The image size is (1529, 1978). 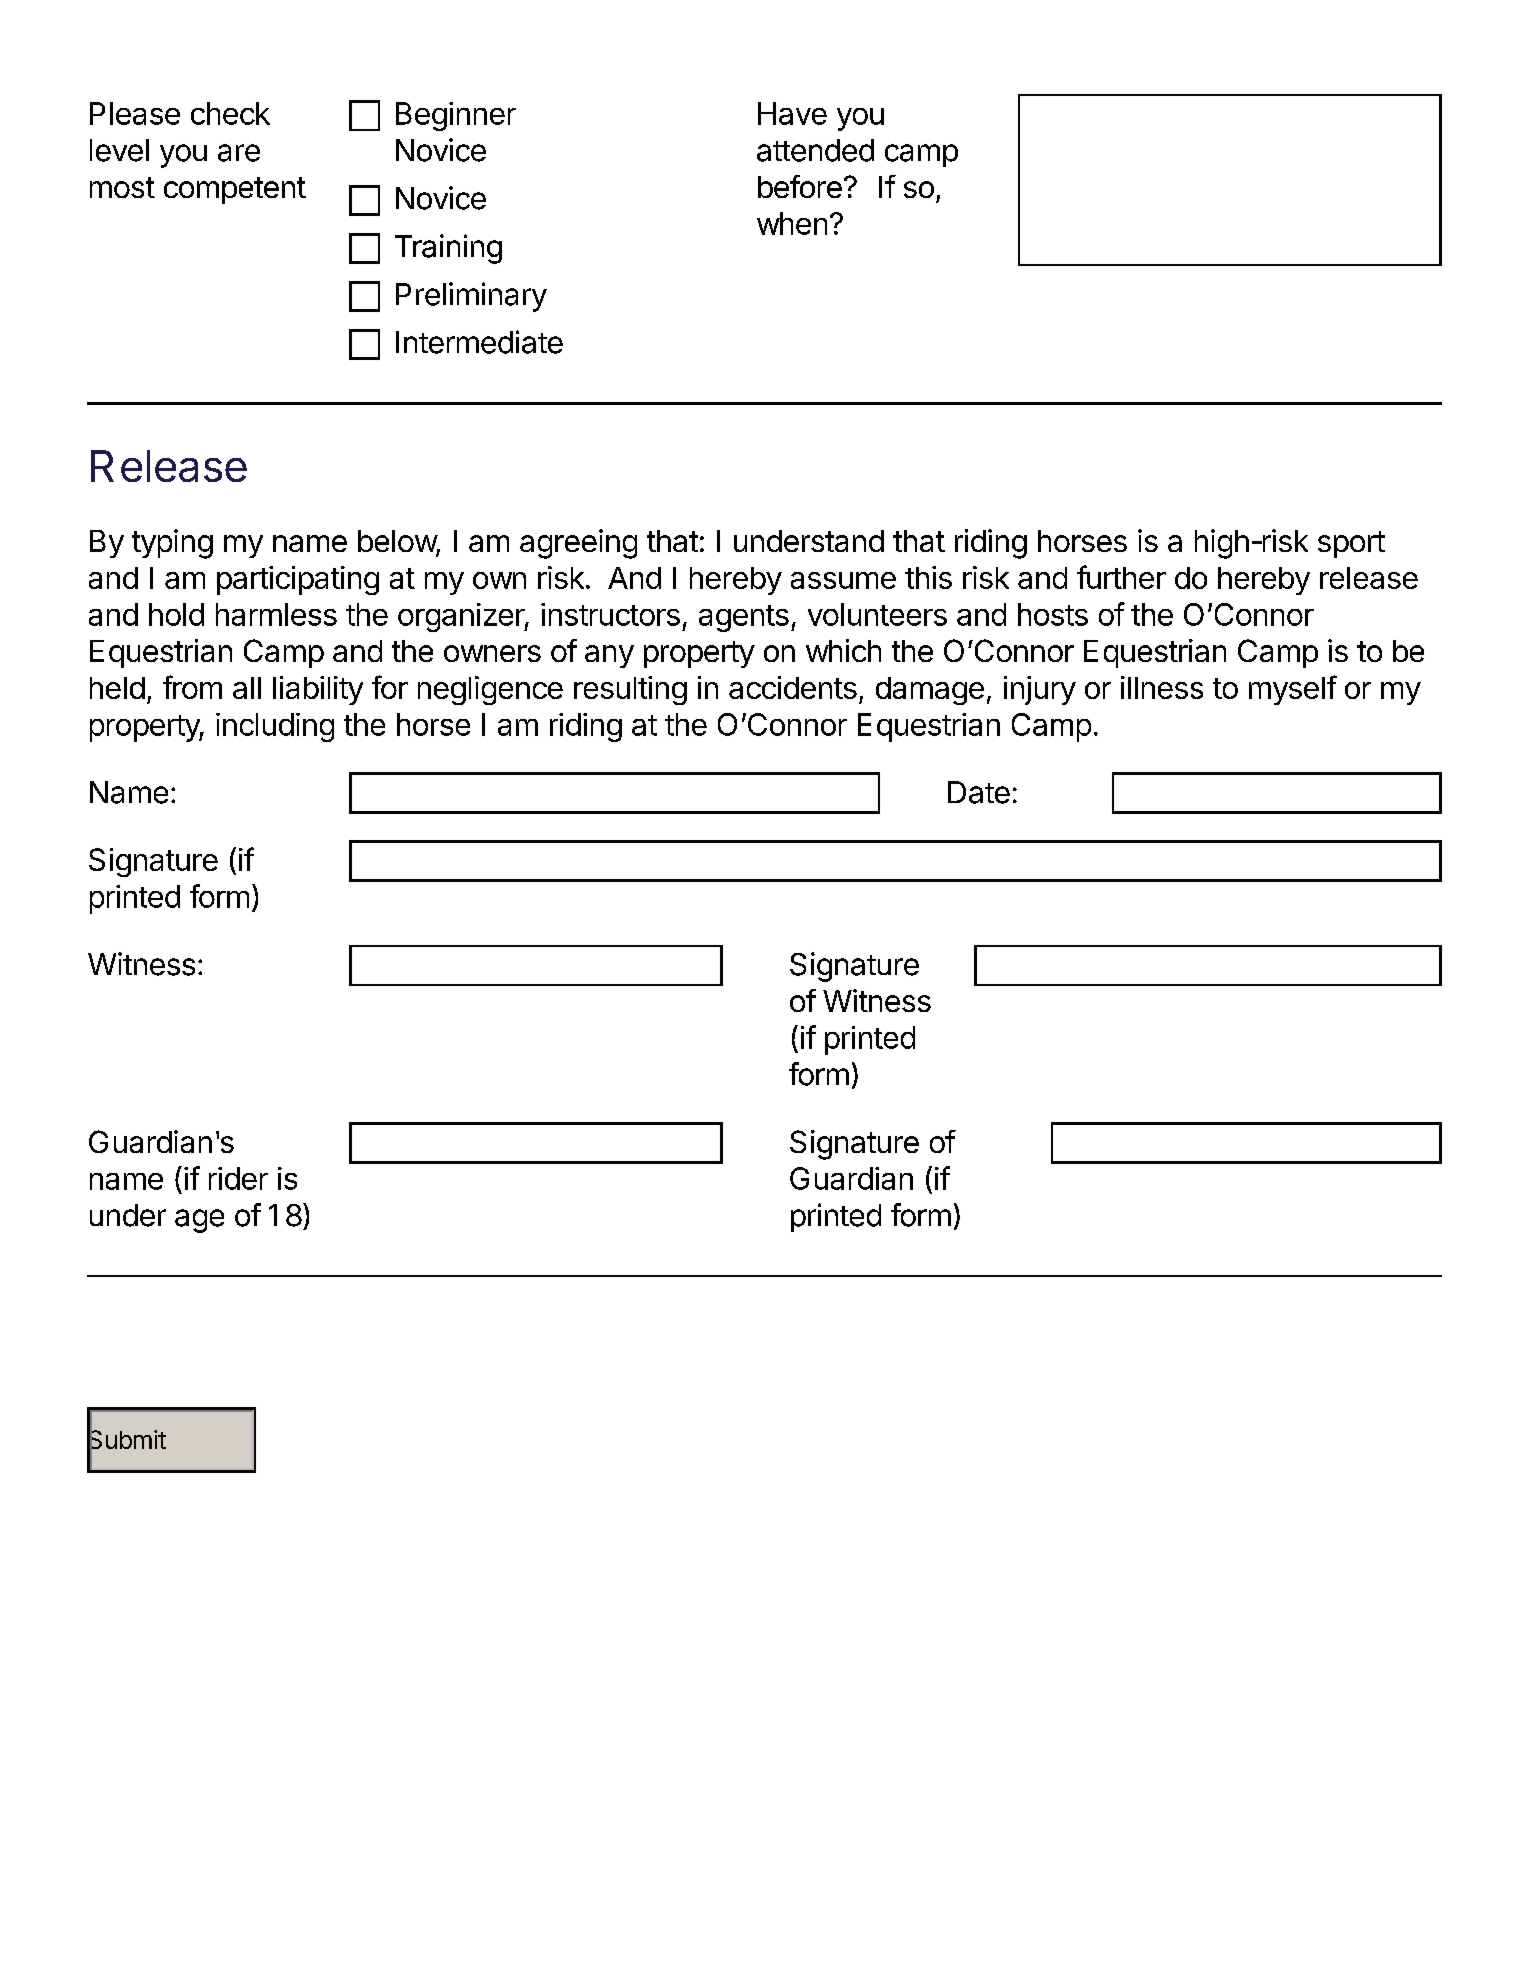 What do you see at coordinates (800, 186) in the screenshot?
I see `before` at bounding box center [800, 186].
